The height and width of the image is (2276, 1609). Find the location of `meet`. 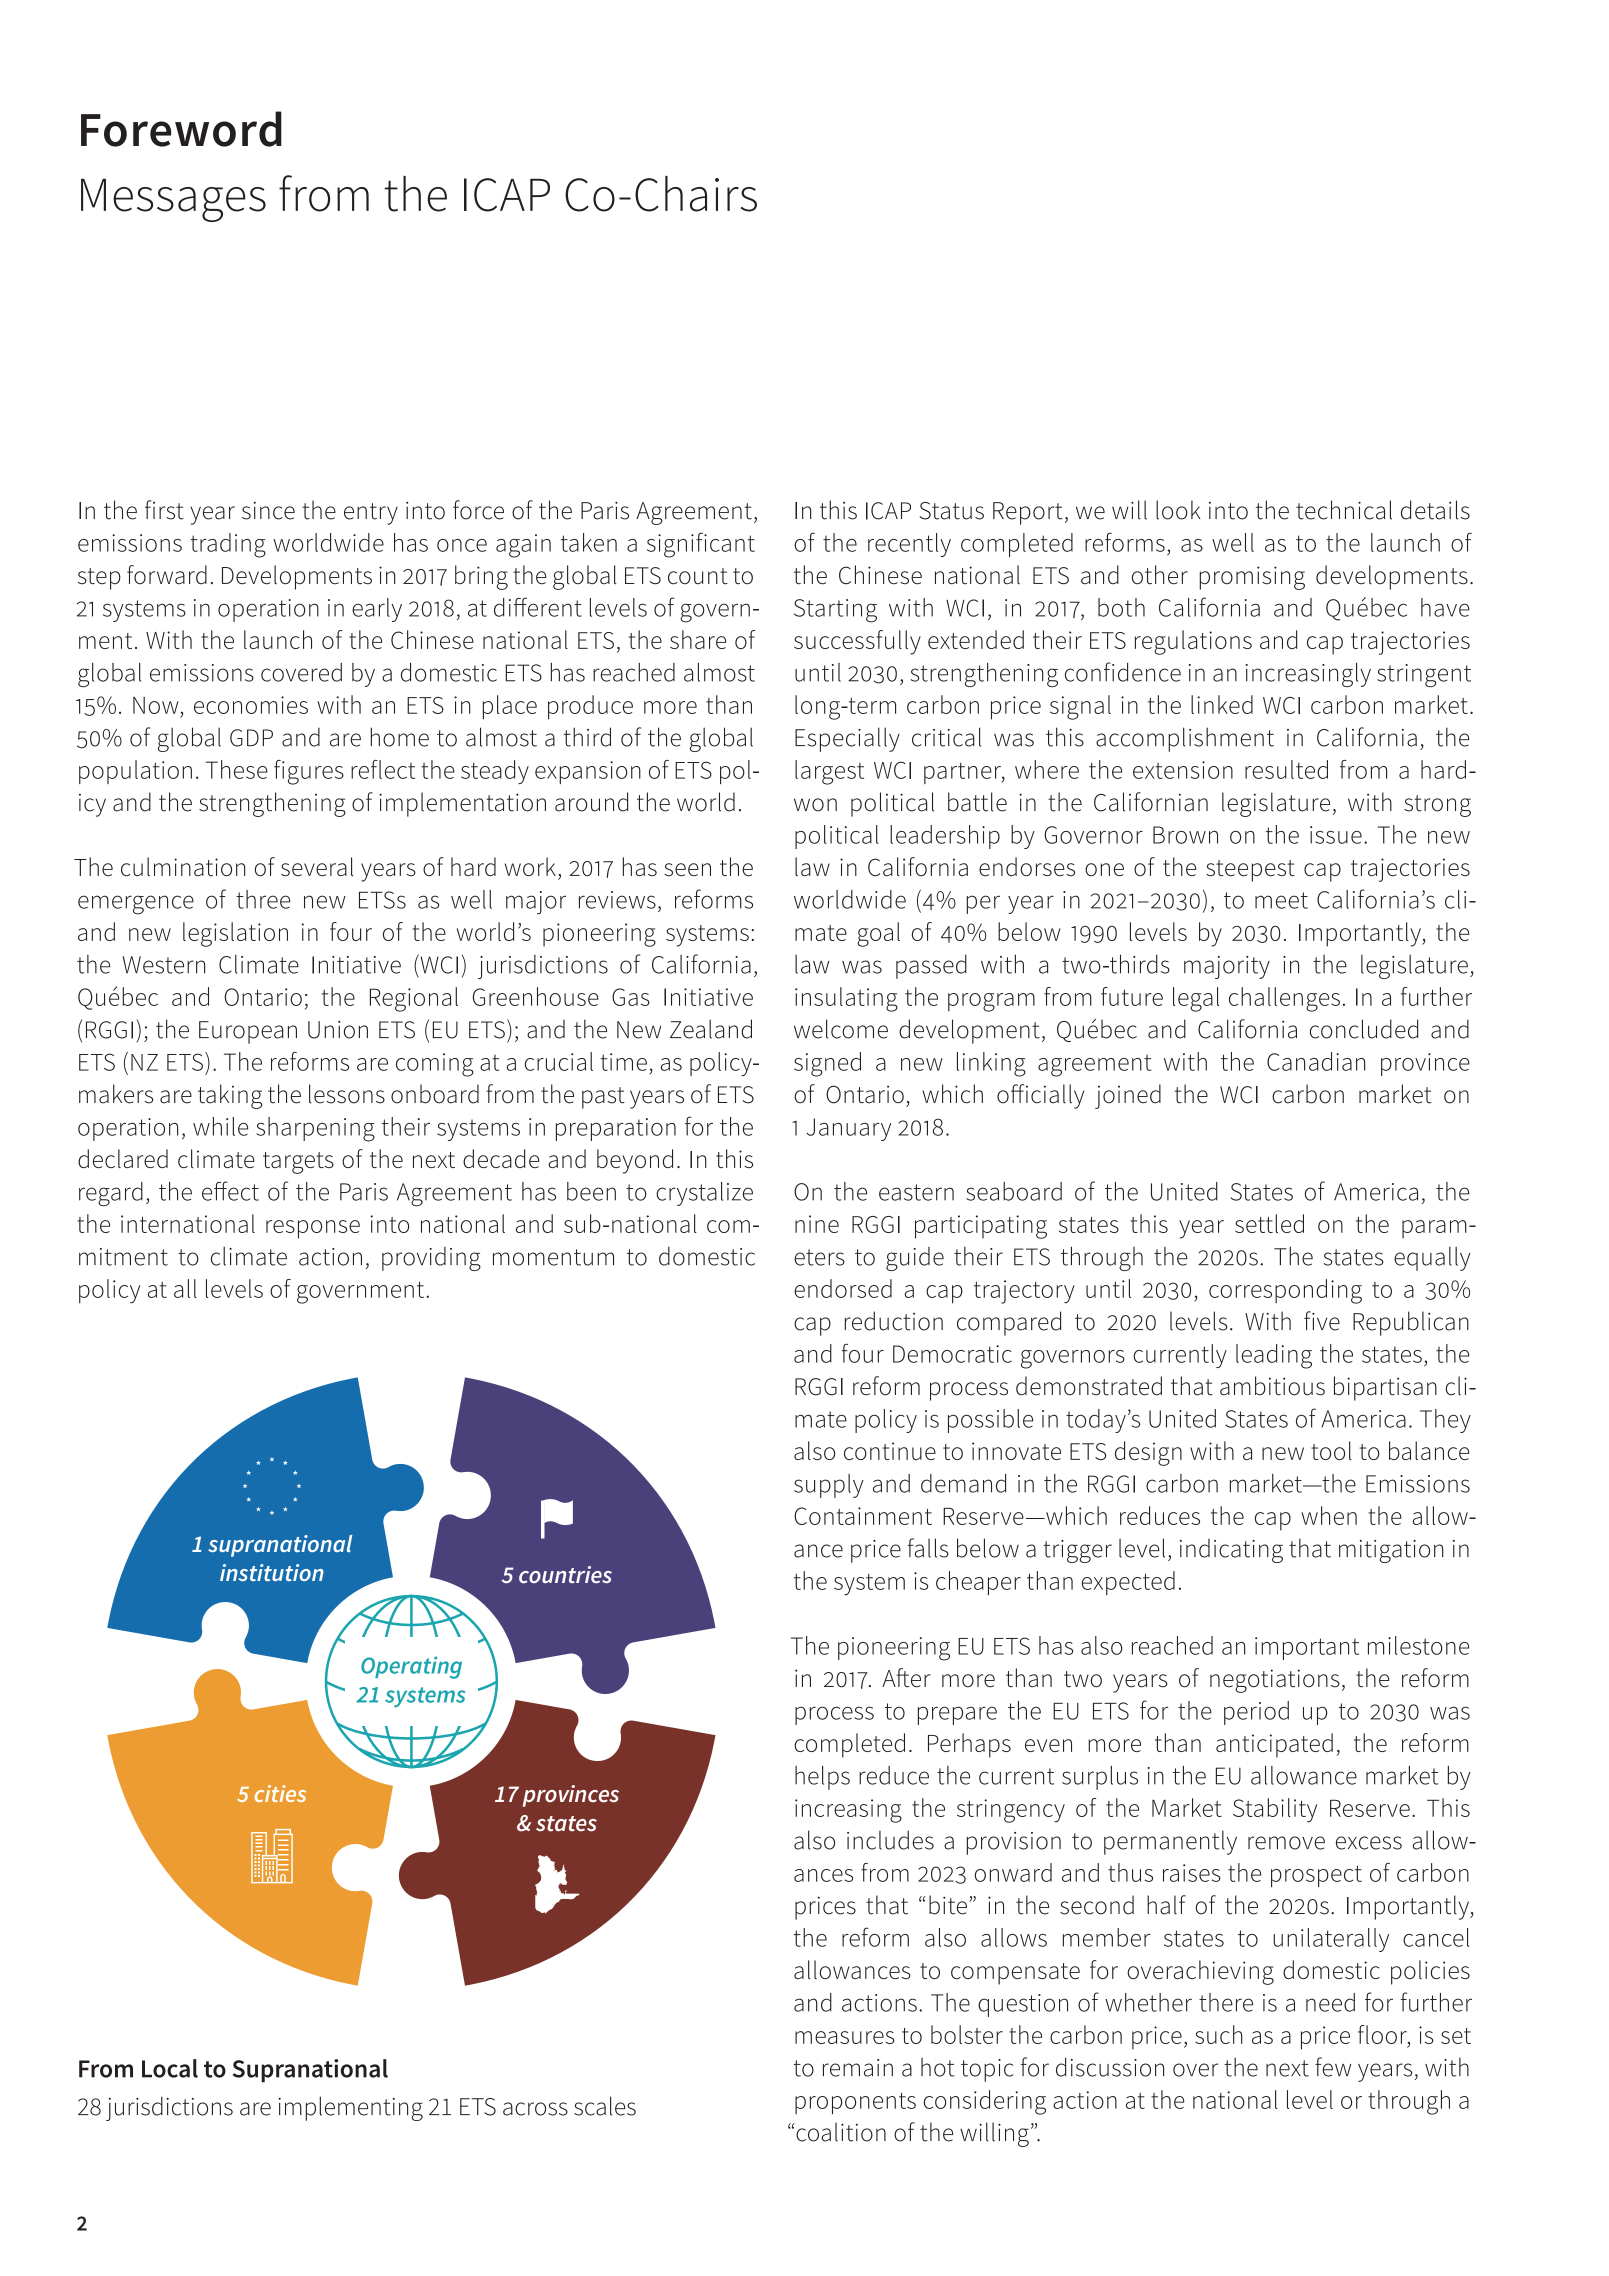

meet is located at coordinates (1281, 900).
